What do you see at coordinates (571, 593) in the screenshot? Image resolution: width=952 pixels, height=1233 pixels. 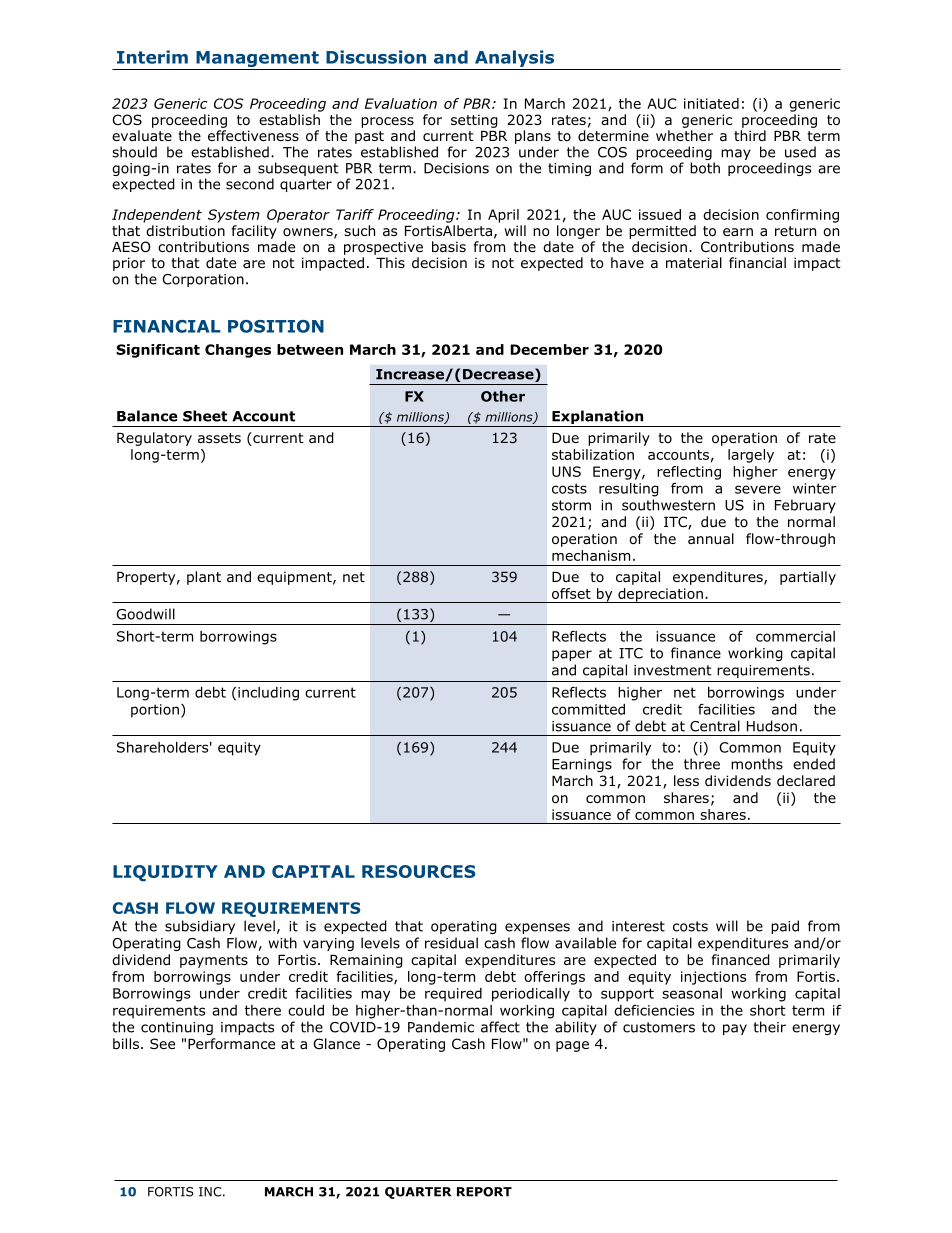 I see `offset` at bounding box center [571, 593].
